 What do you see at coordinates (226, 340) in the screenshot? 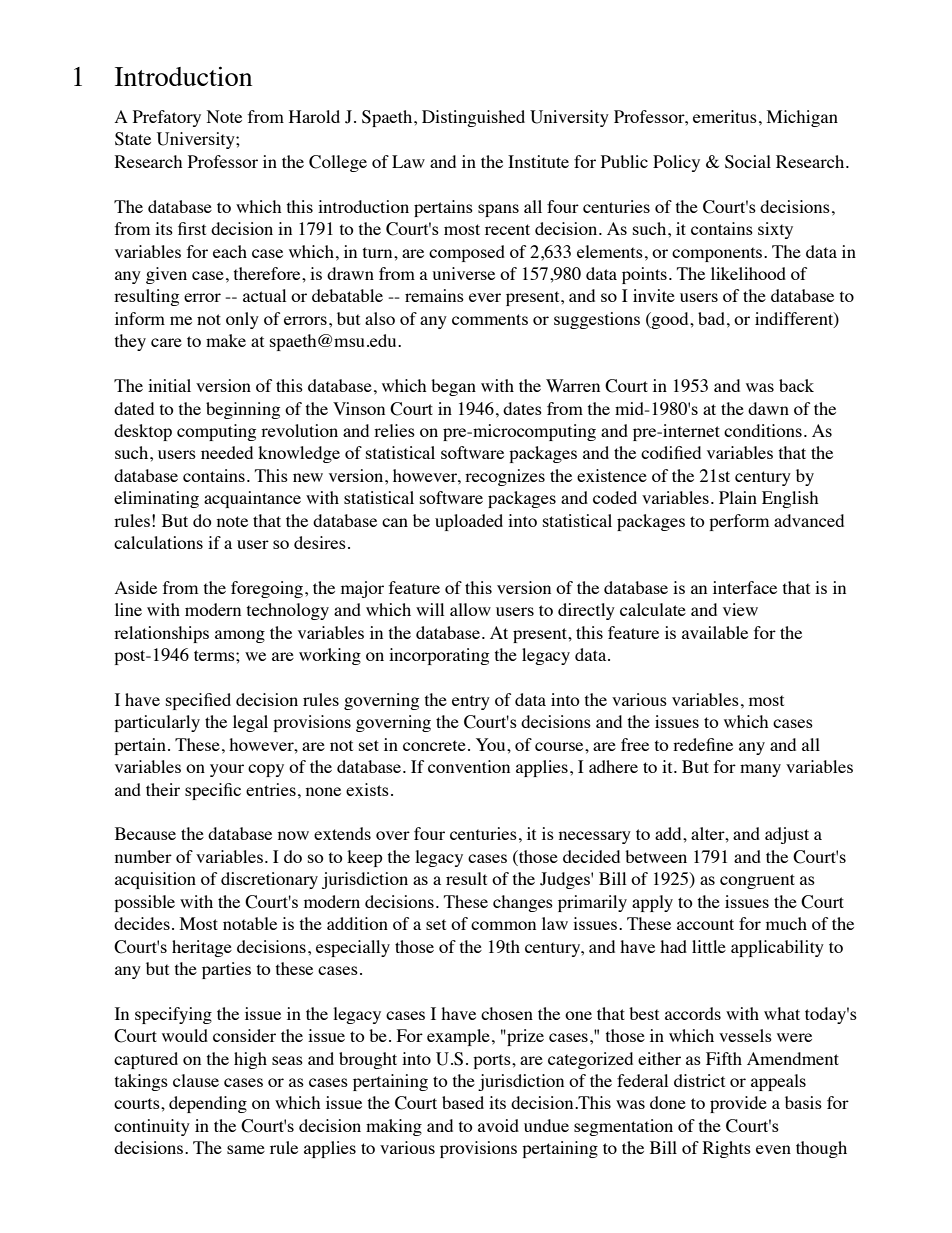
I see `make` at bounding box center [226, 340].
